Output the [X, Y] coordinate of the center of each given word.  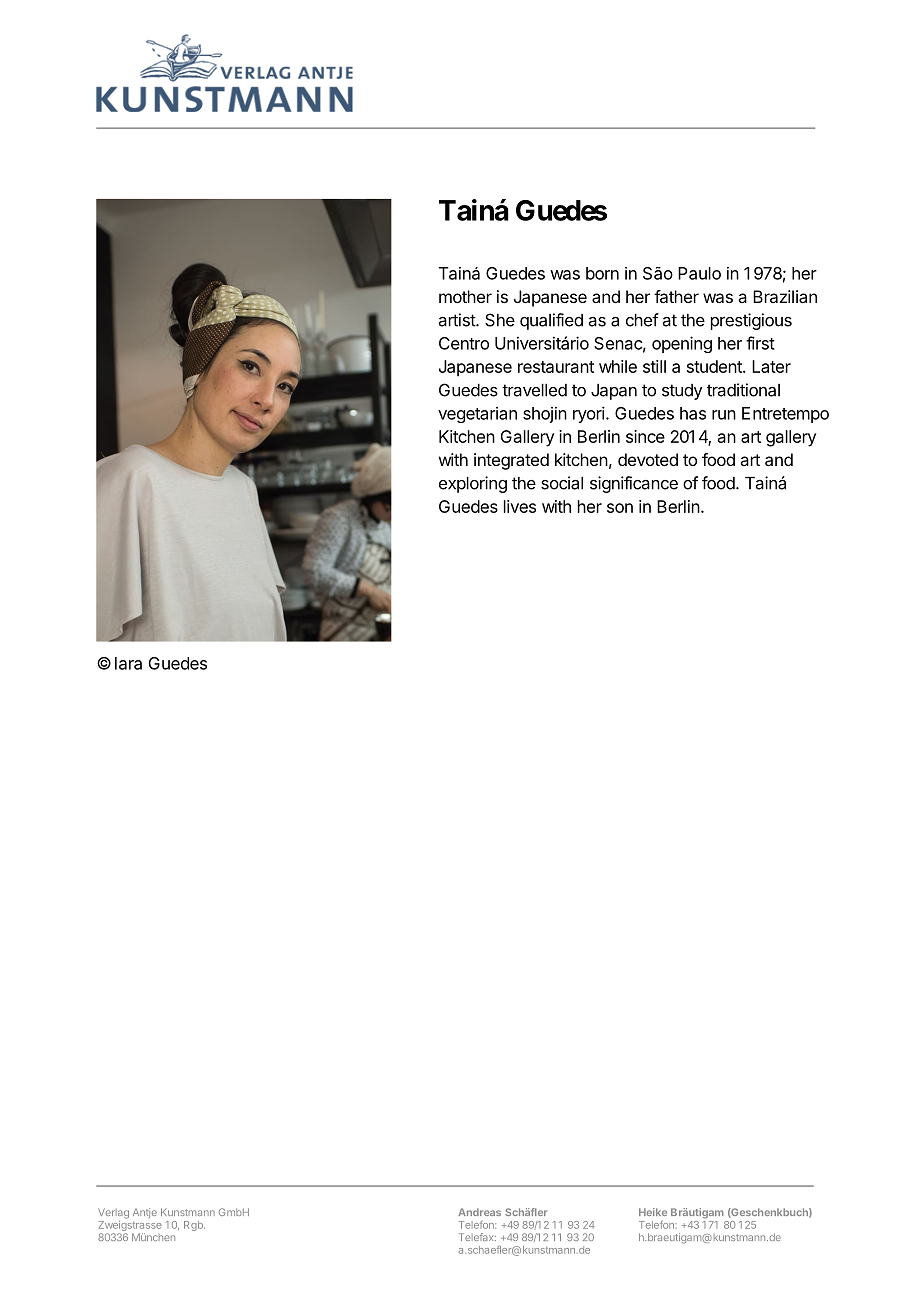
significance [634, 484]
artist [458, 320]
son [620, 508]
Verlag [113, 1213]
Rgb [194, 1226]
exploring [473, 484]
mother [465, 296]
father [676, 296]
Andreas [479, 1212]
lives [520, 506]
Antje [145, 1213]
